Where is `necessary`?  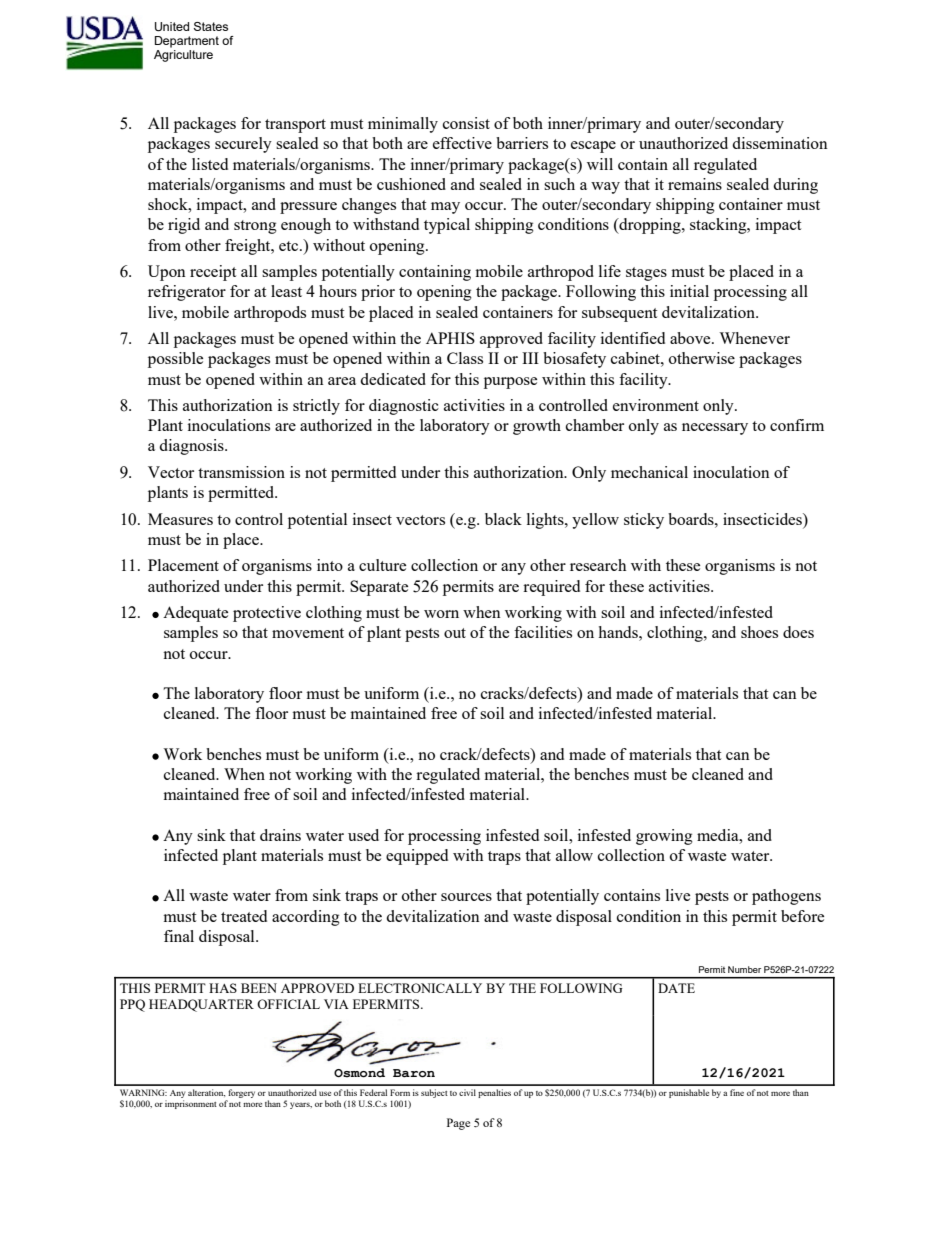
necessary is located at coordinates (715, 429).
